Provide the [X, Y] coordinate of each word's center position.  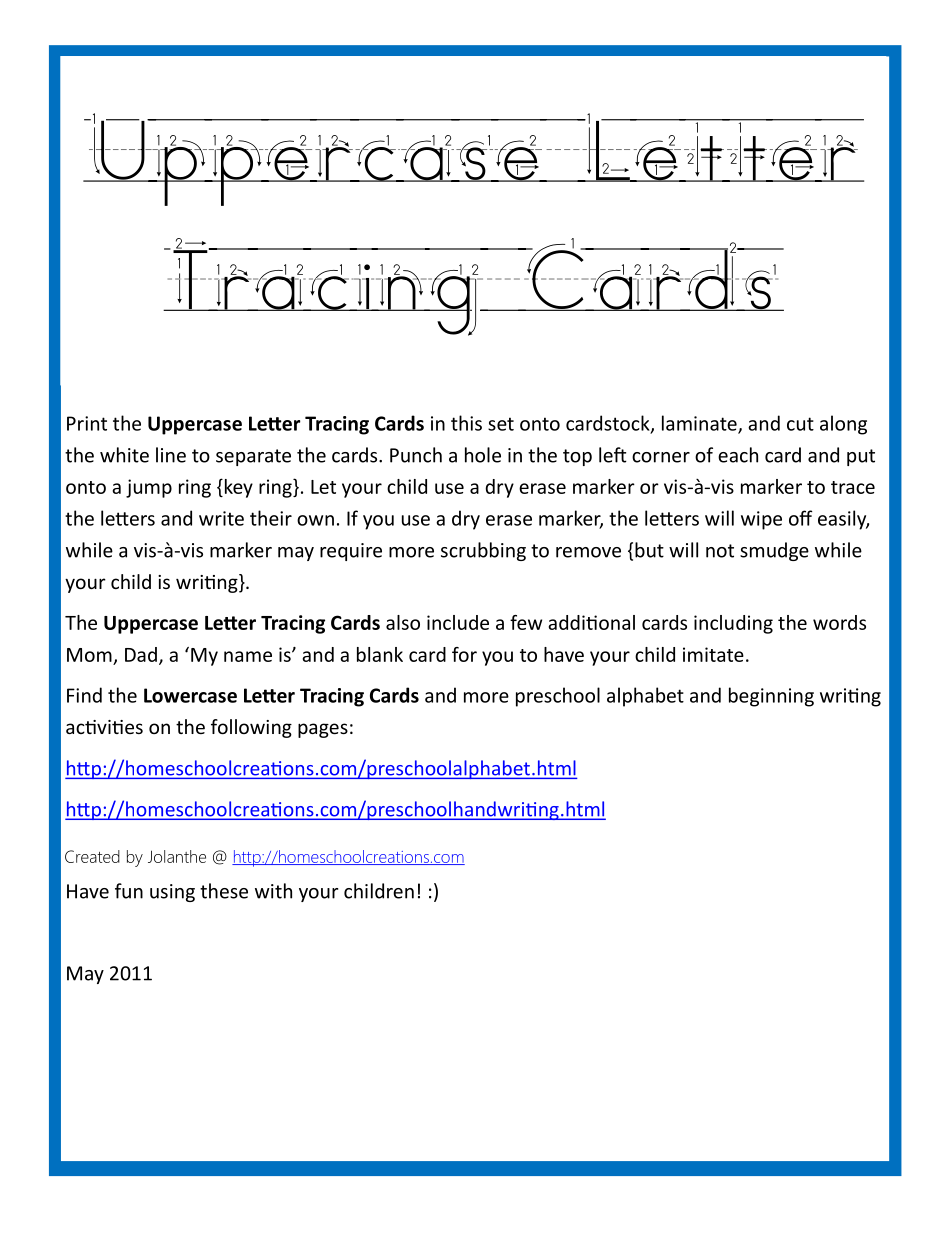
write [221, 518]
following [251, 728]
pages [323, 730]
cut [800, 424]
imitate [713, 654]
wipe [761, 520]
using [172, 893]
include [458, 622]
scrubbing [483, 551]
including [733, 624]
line [171, 455]
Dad [141, 654]
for [464, 654]
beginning [771, 697]
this [466, 423]
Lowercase [190, 695]
